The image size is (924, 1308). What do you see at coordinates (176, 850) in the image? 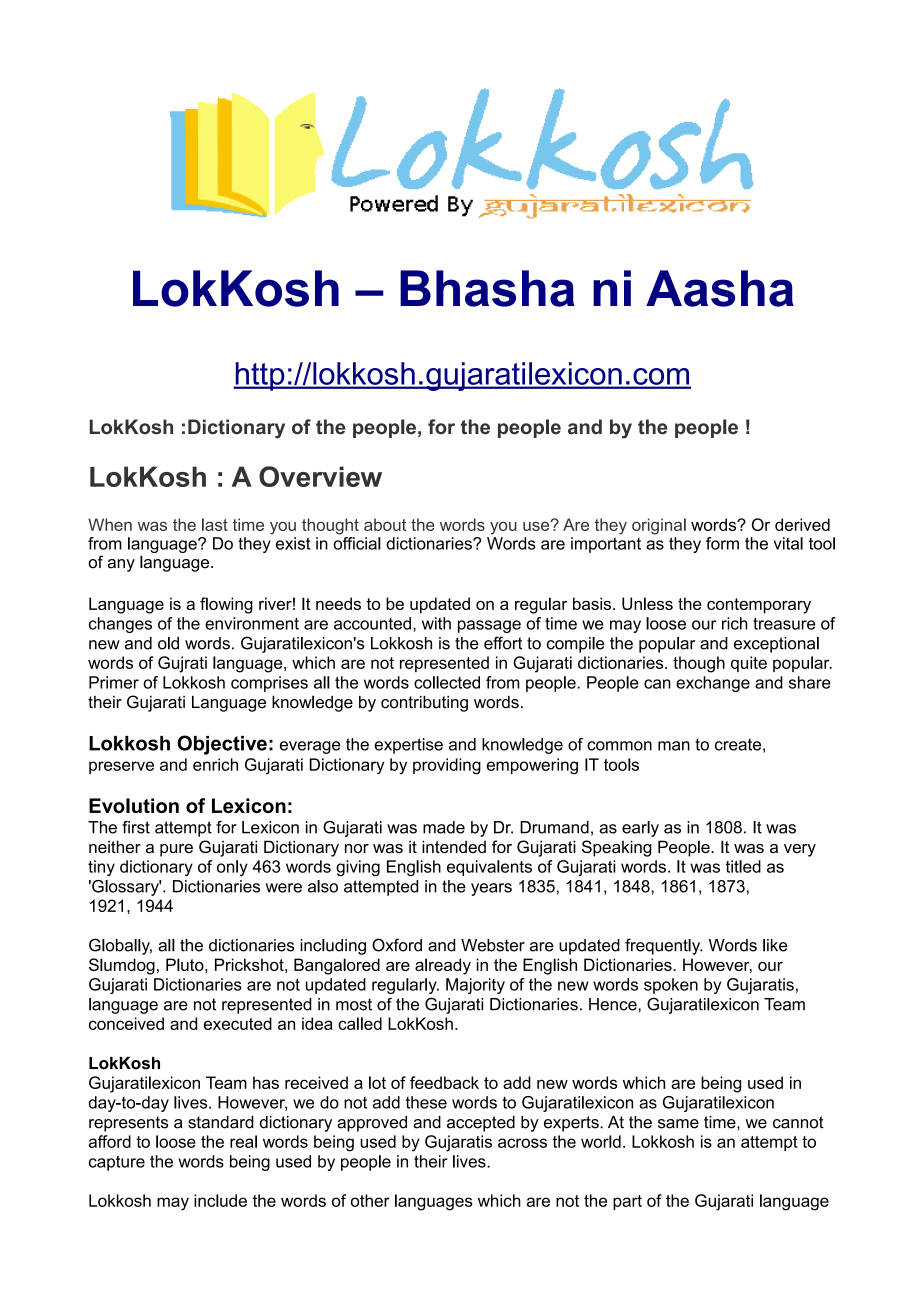
I see `pure` at bounding box center [176, 850].
